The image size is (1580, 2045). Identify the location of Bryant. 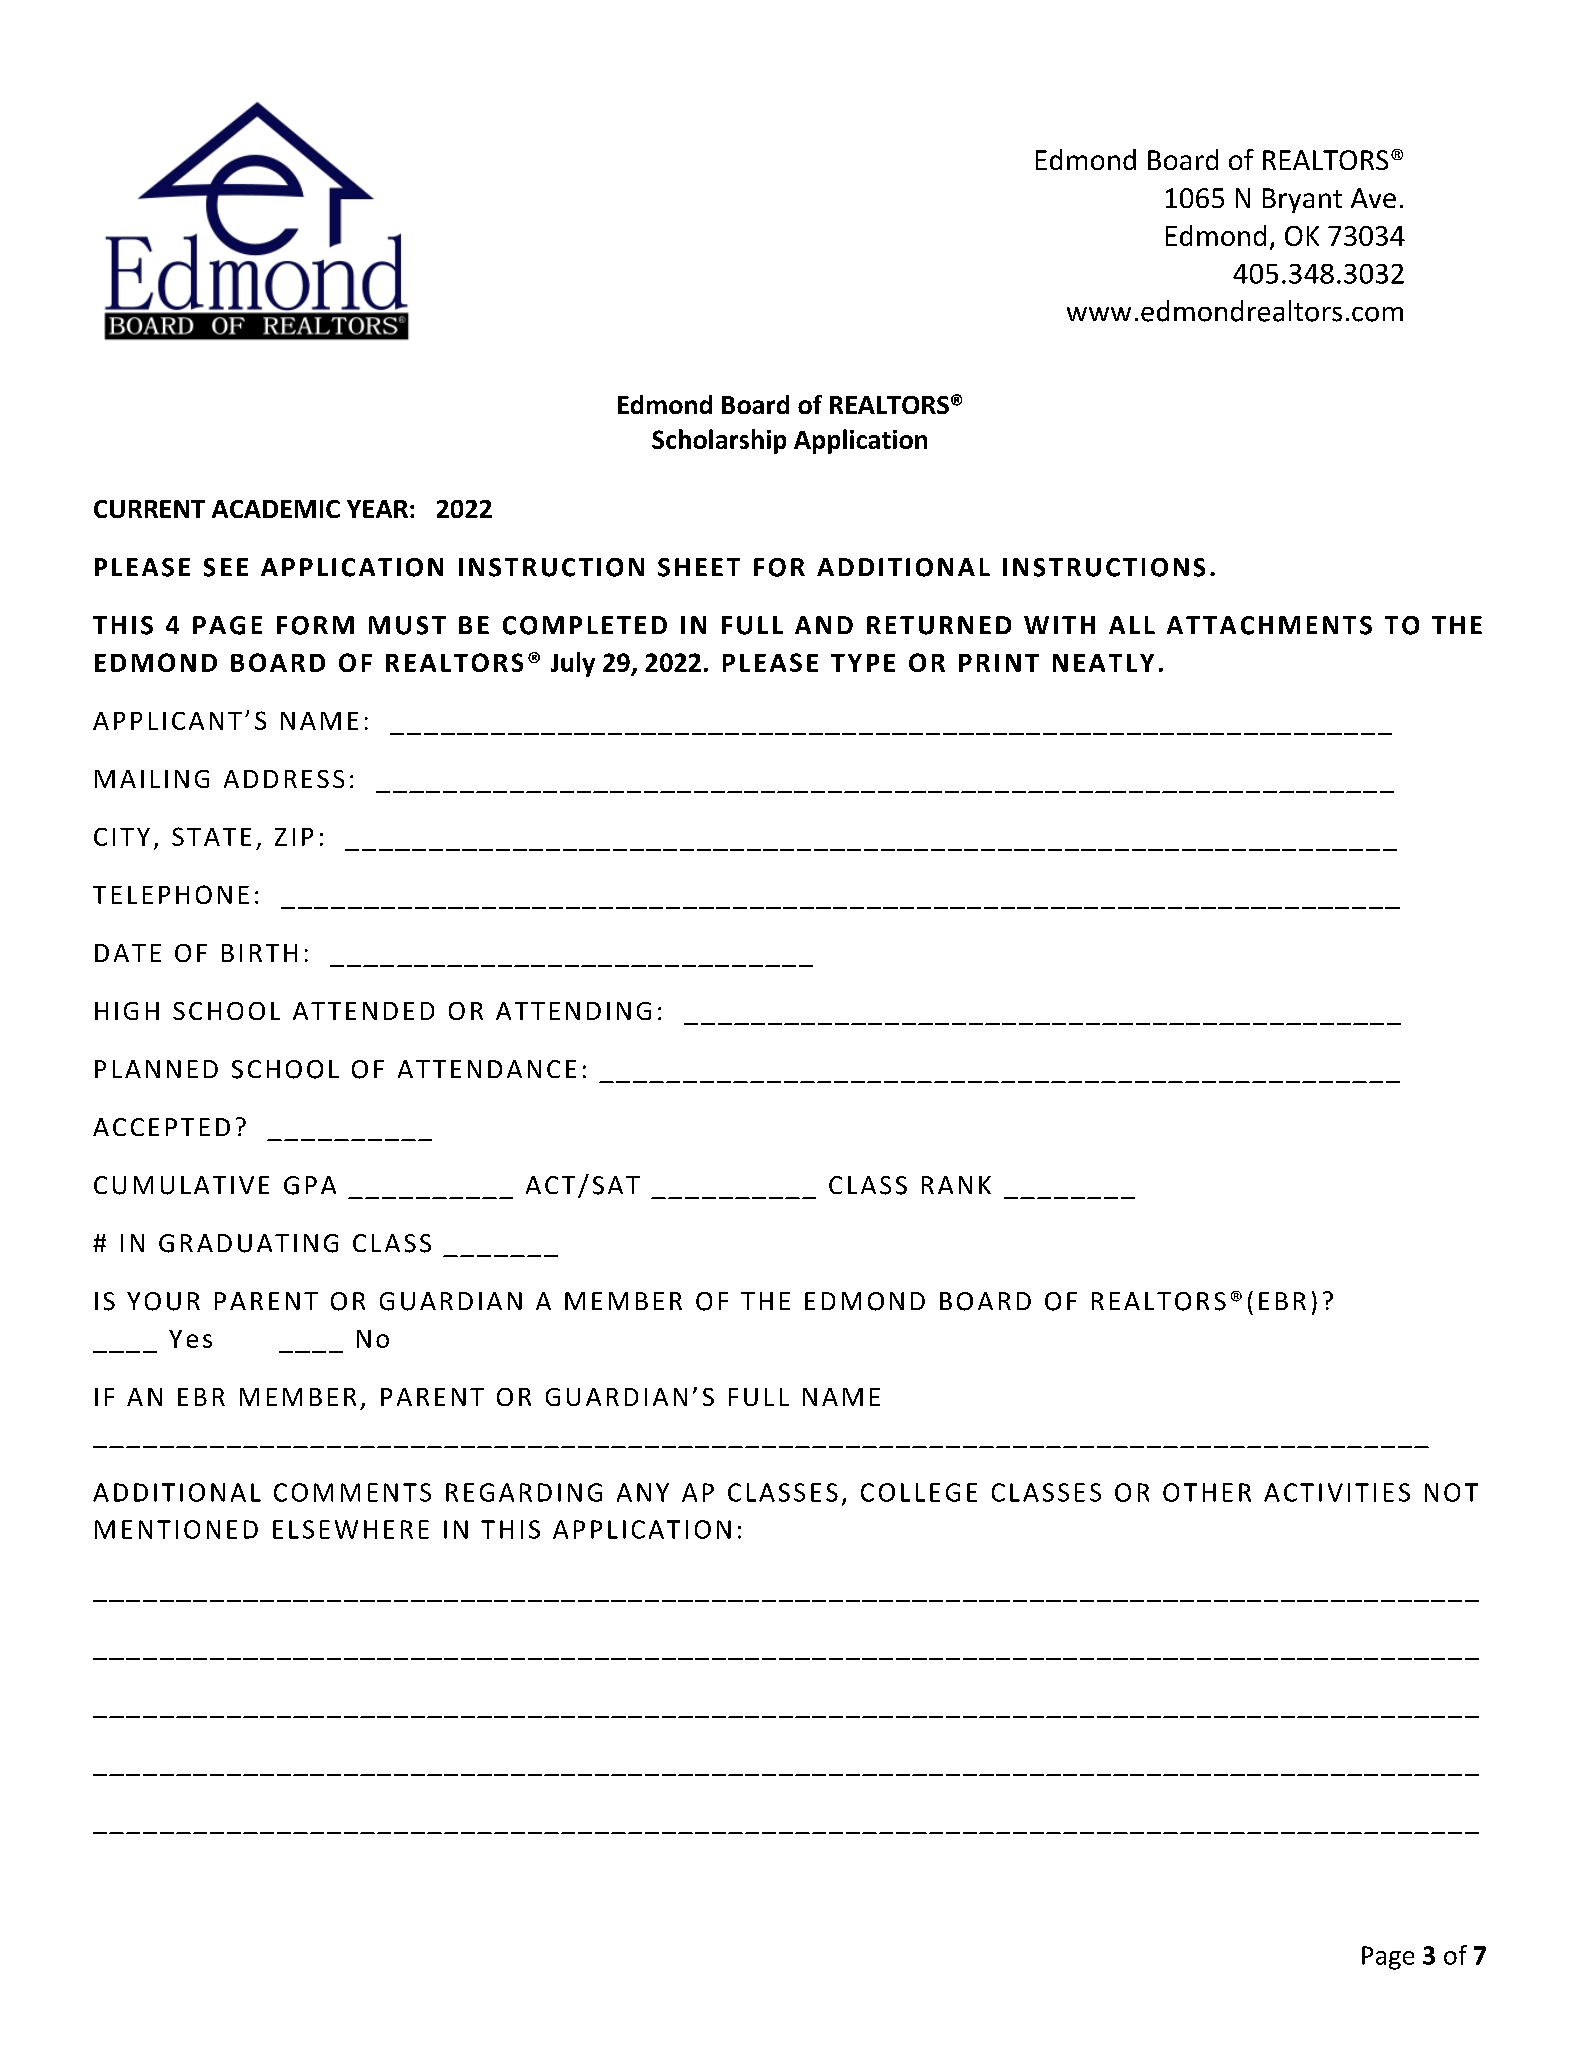
(1302, 200).
